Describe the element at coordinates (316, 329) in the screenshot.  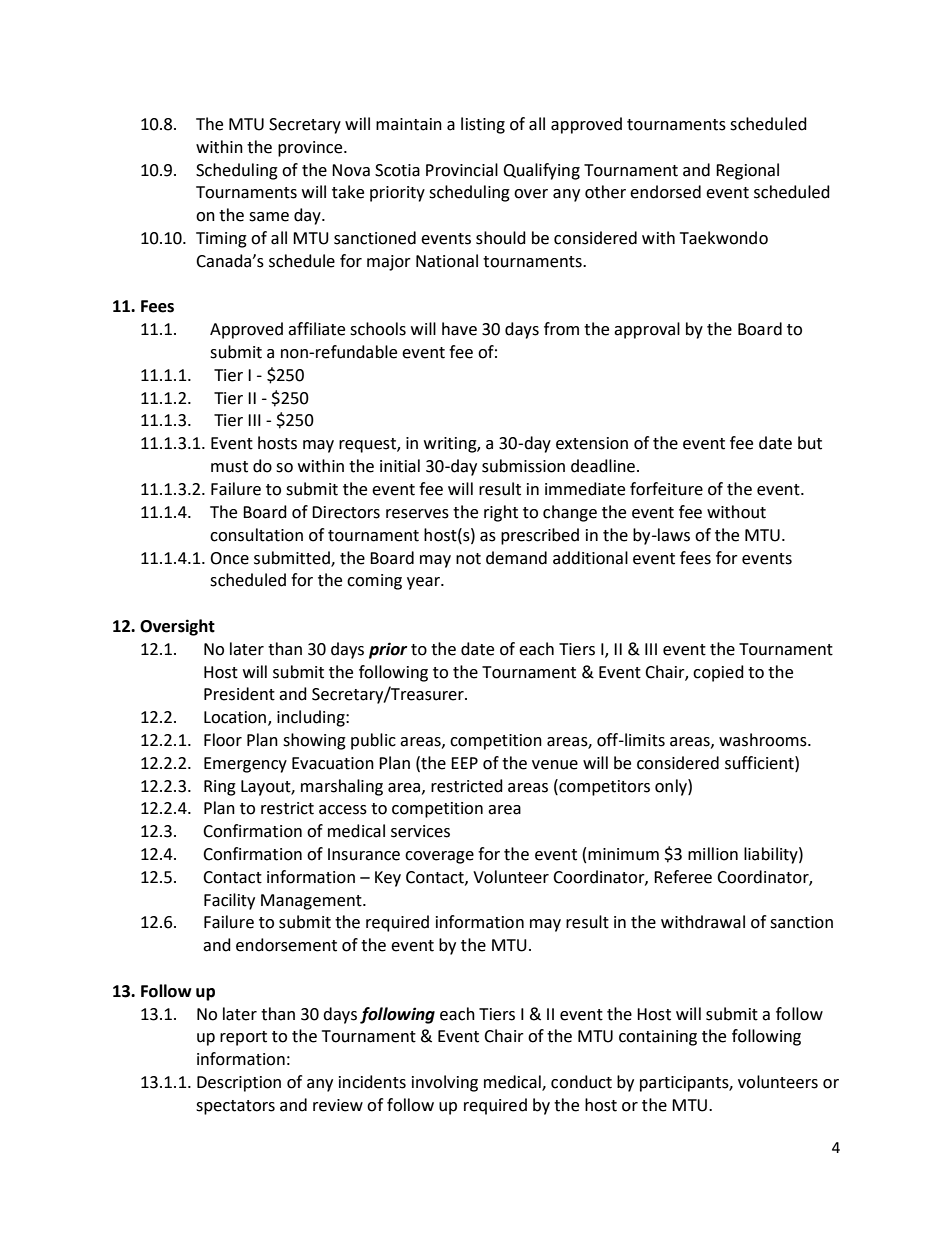
I see `affiliate` at that location.
